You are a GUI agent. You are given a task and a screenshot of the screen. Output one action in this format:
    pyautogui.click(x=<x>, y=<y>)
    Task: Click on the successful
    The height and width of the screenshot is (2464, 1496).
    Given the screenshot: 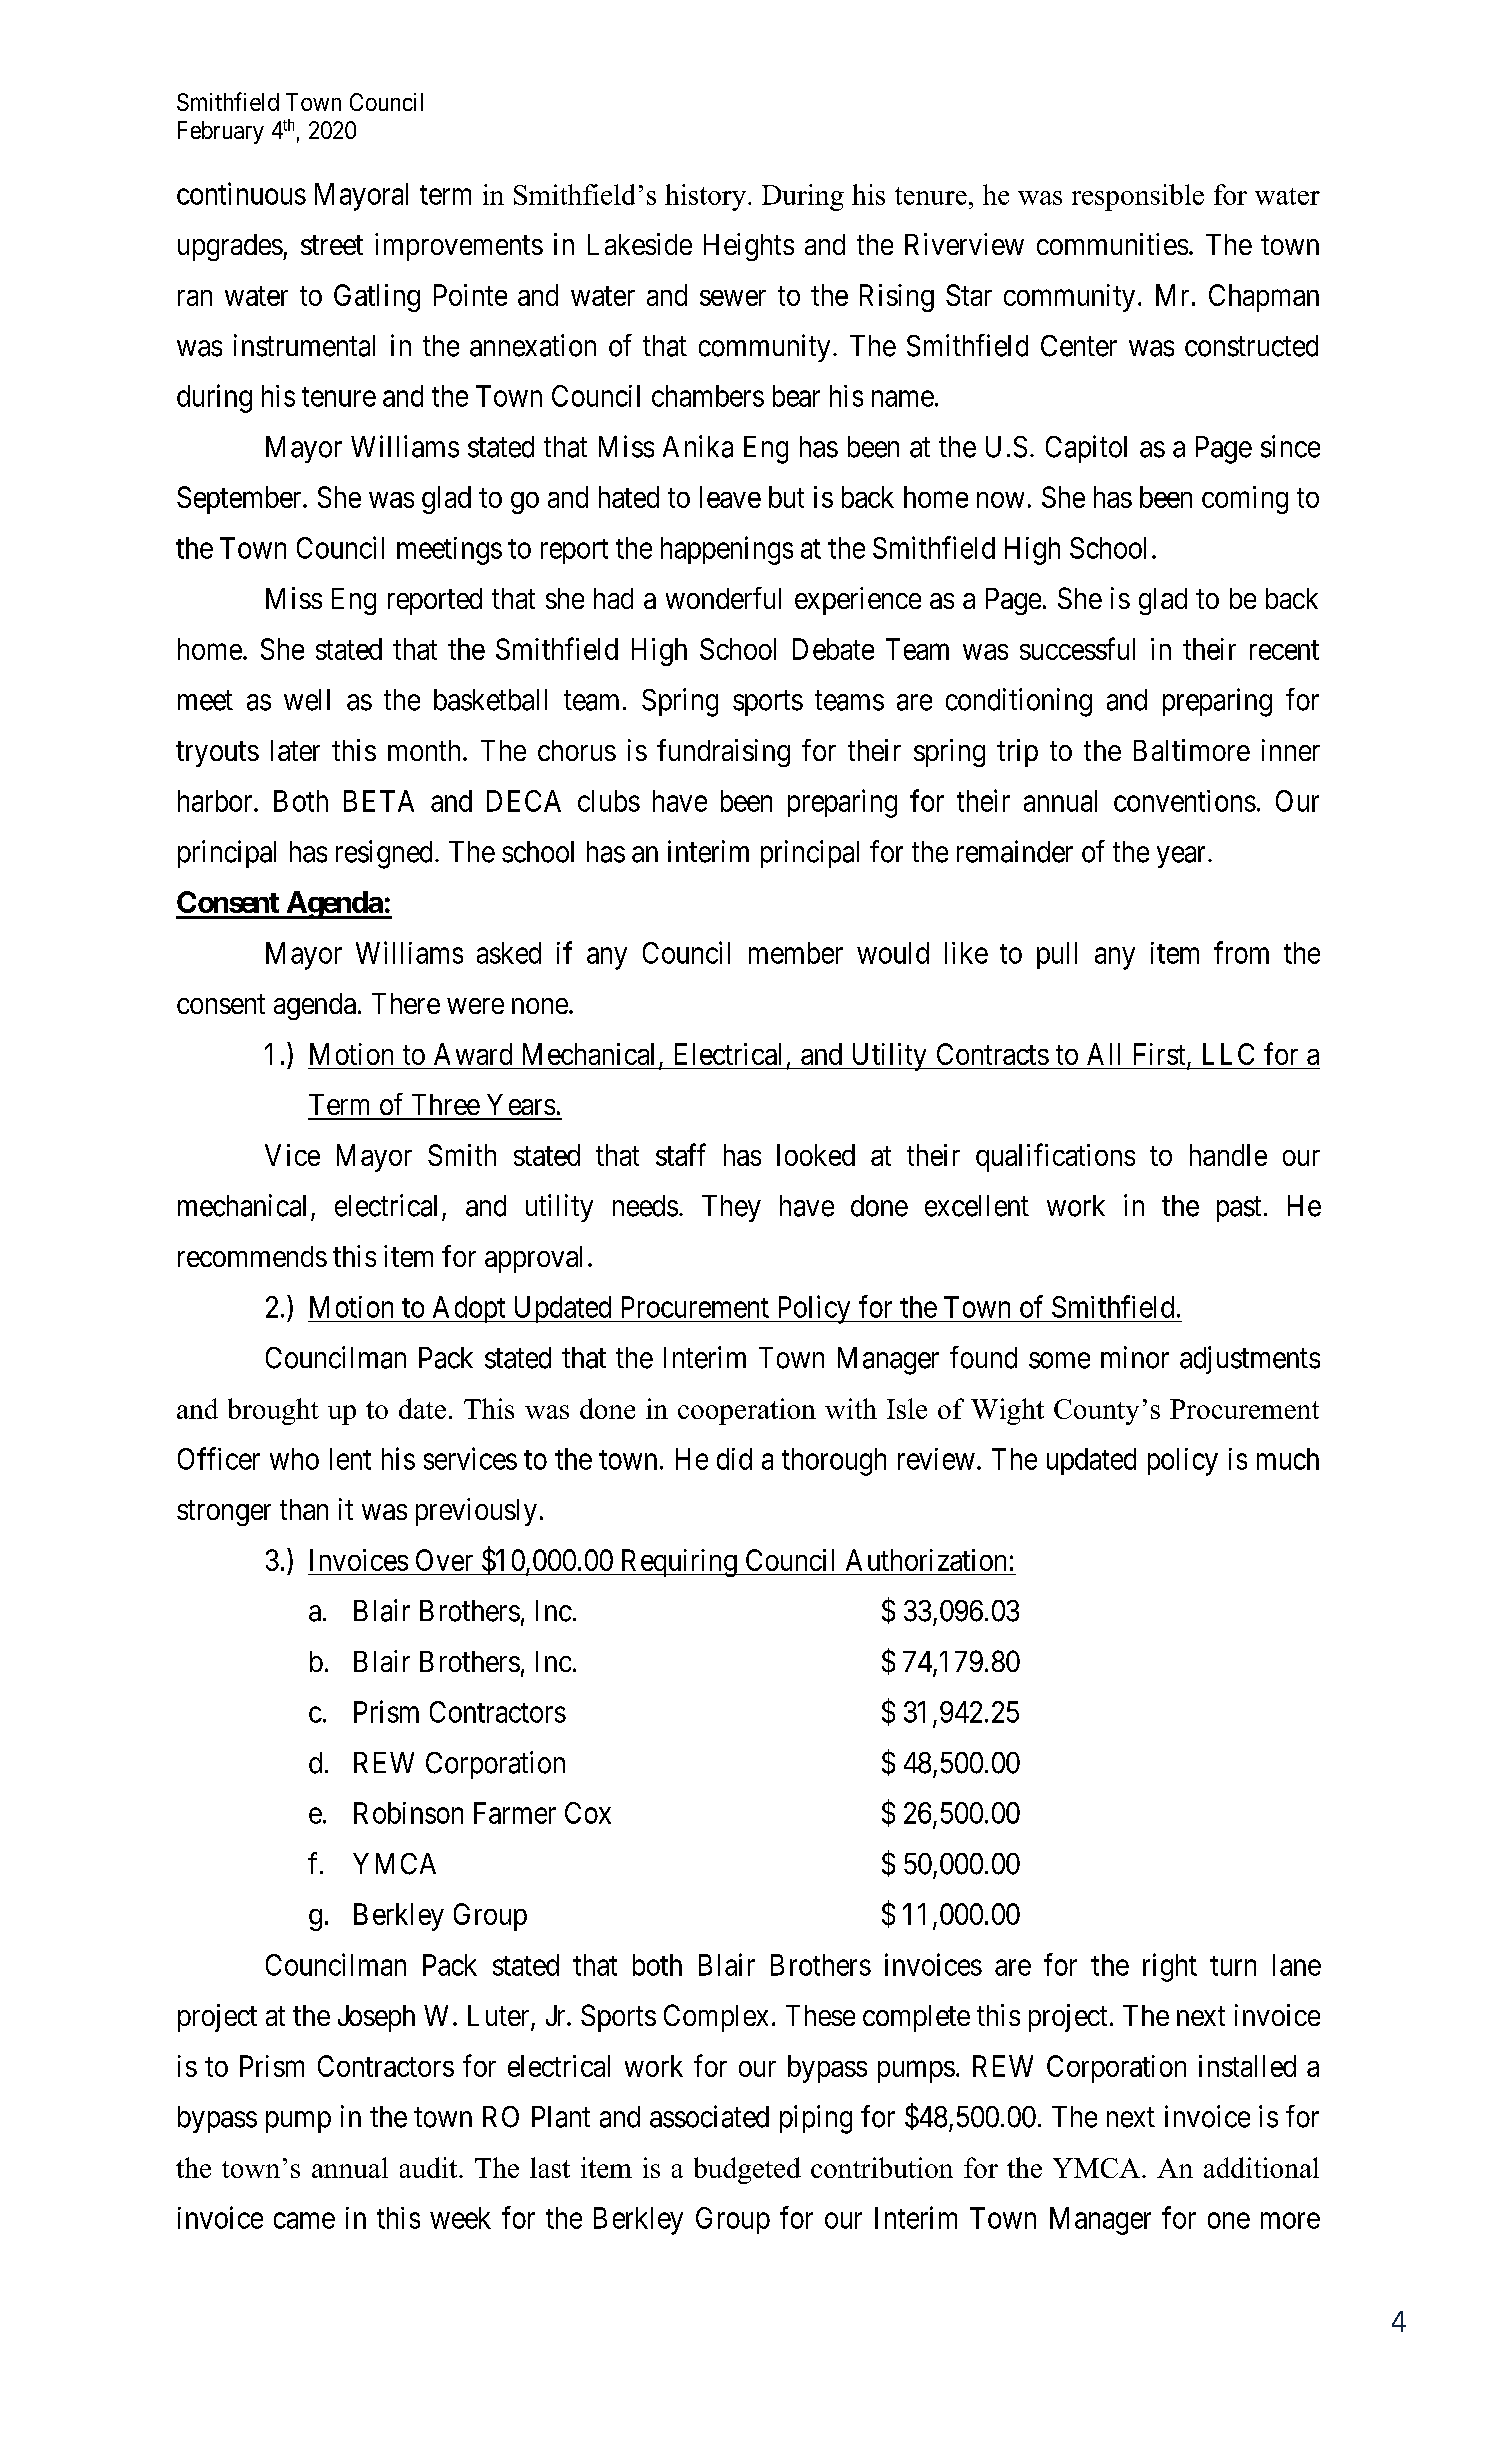 What is the action you would take?
    pyautogui.click(x=1077, y=648)
